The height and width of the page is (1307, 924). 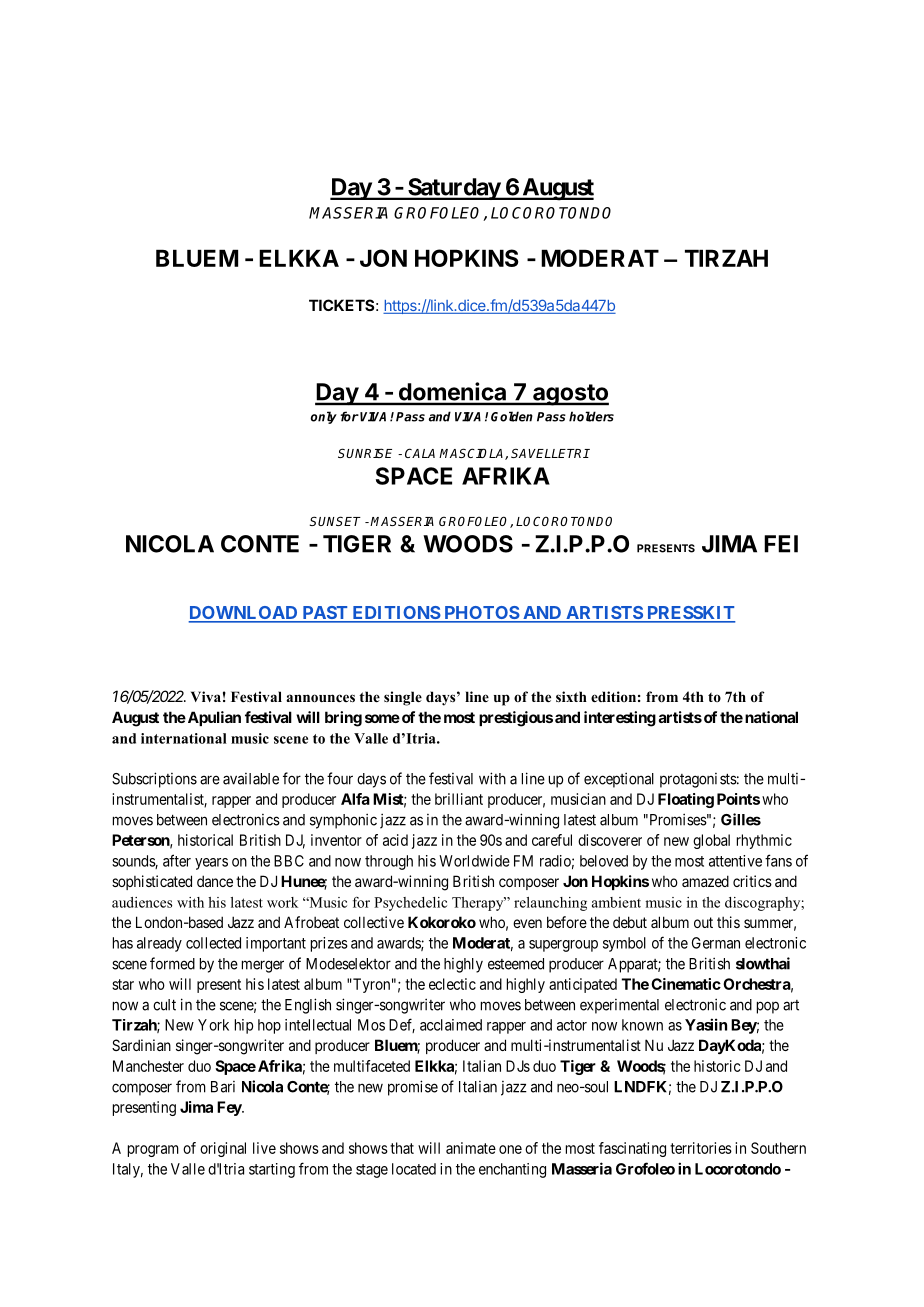 What do you see at coordinates (686, 800) in the page?
I see `Floating` at bounding box center [686, 800].
